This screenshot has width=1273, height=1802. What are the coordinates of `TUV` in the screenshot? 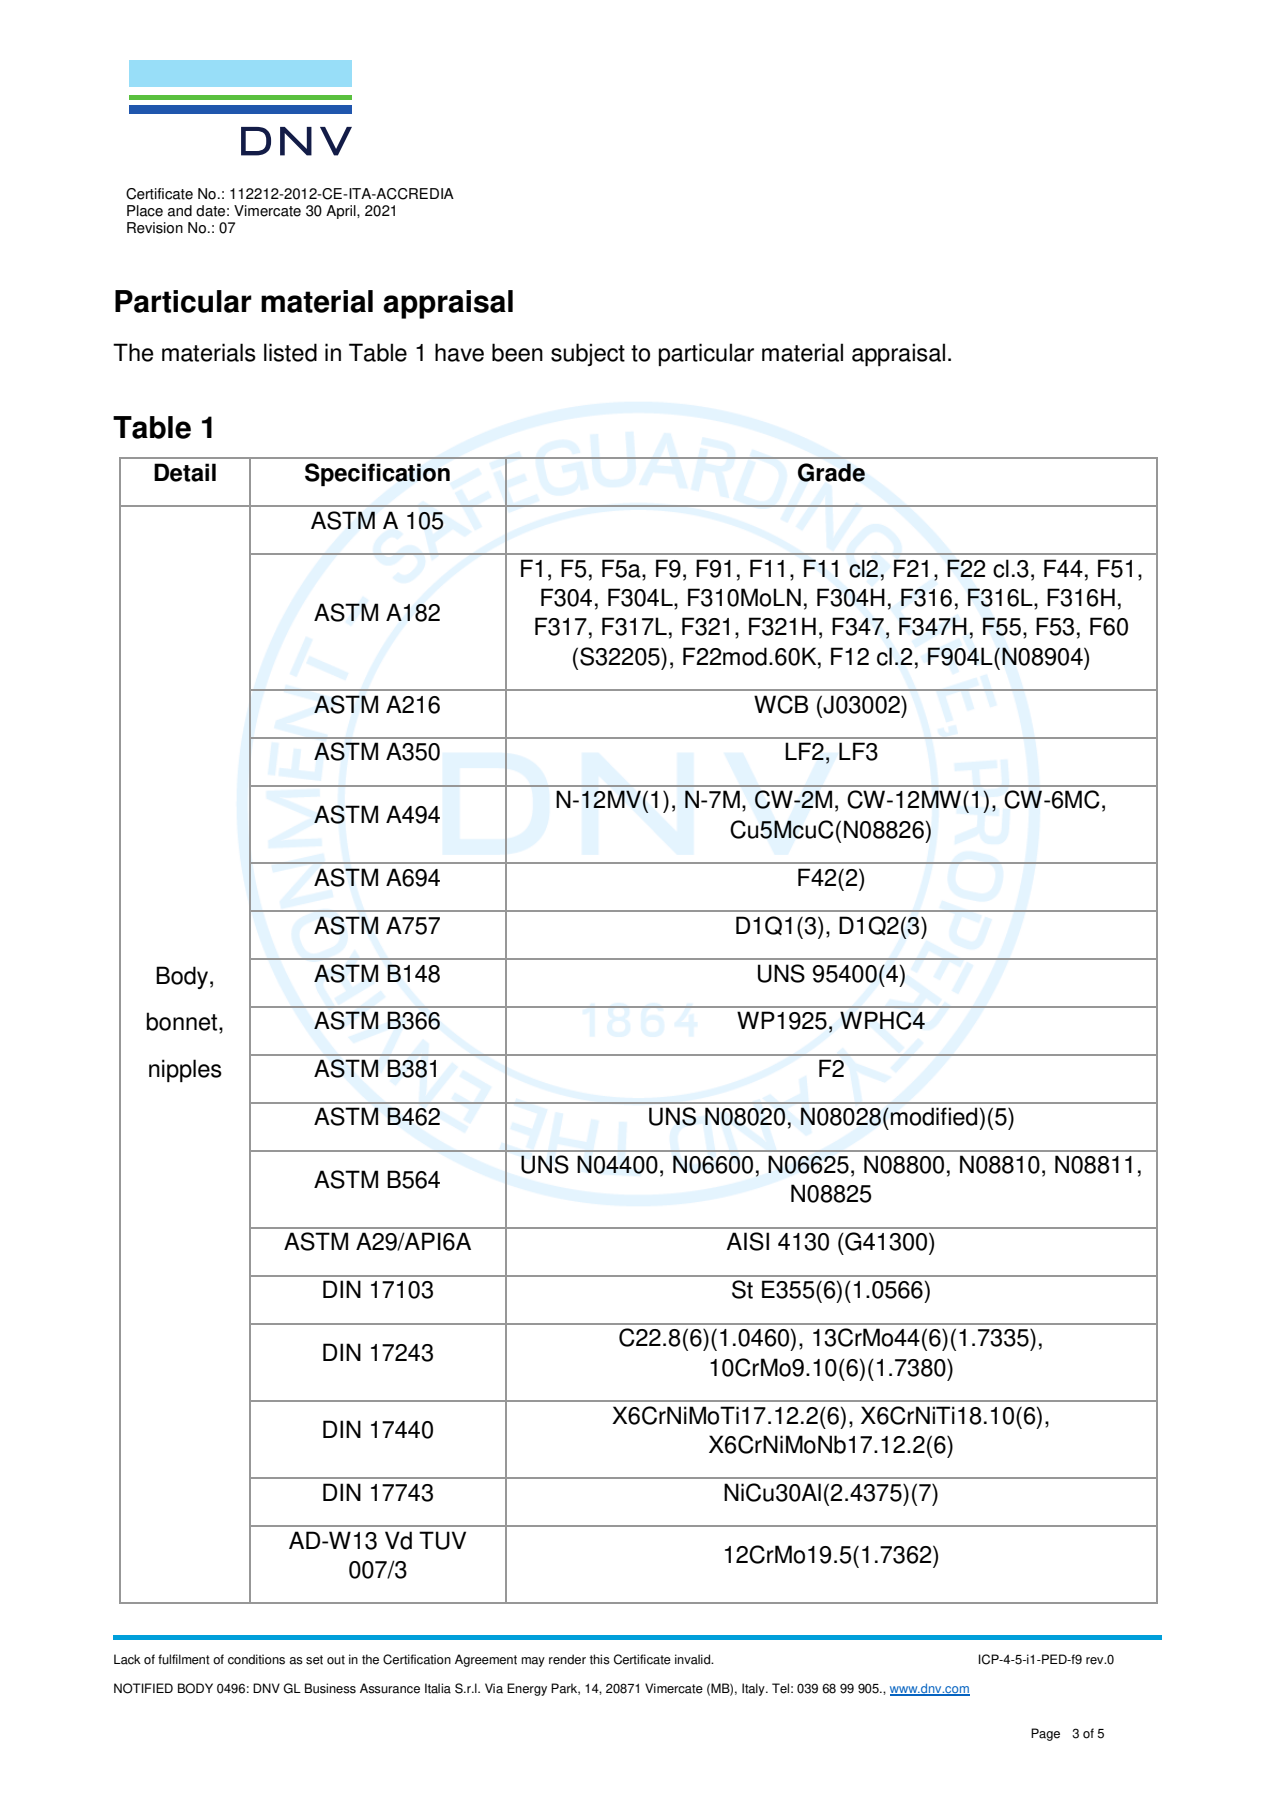 It's located at (442, 1540).
